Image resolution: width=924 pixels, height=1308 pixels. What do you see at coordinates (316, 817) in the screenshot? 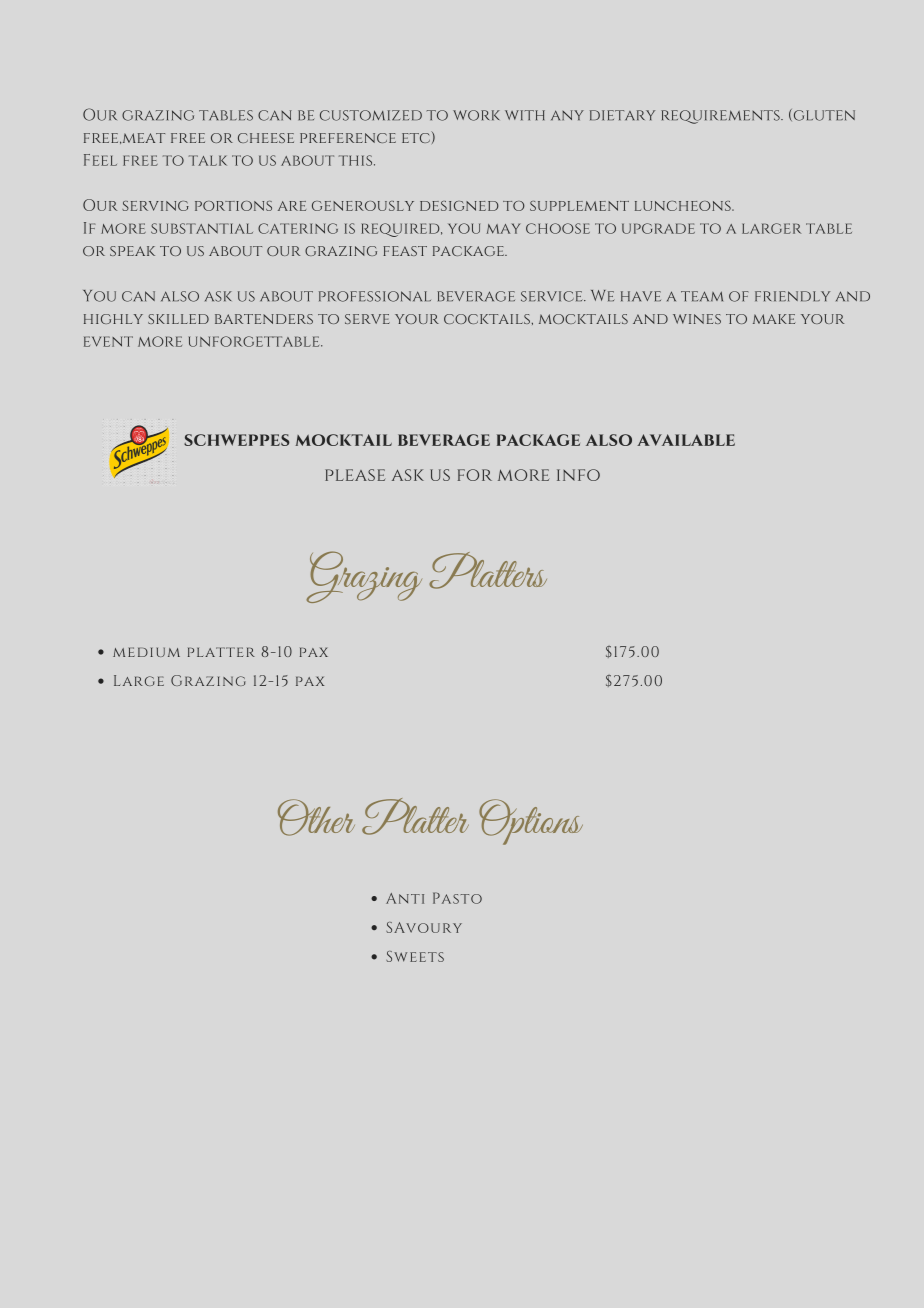
I see `Other` at bounding box center [316, 817].
